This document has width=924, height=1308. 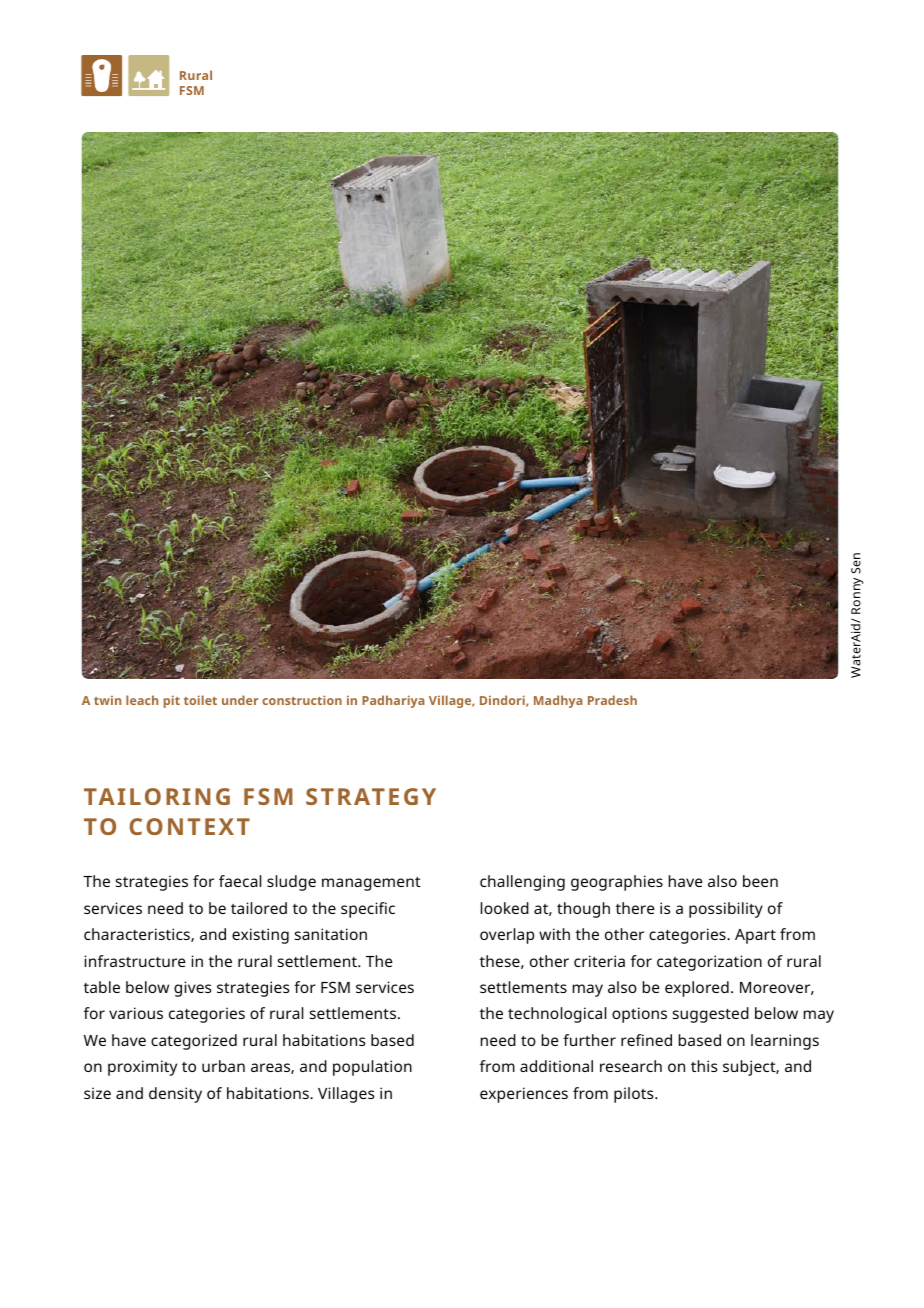 I want to click on overlap, so click(x=507, y=936).
